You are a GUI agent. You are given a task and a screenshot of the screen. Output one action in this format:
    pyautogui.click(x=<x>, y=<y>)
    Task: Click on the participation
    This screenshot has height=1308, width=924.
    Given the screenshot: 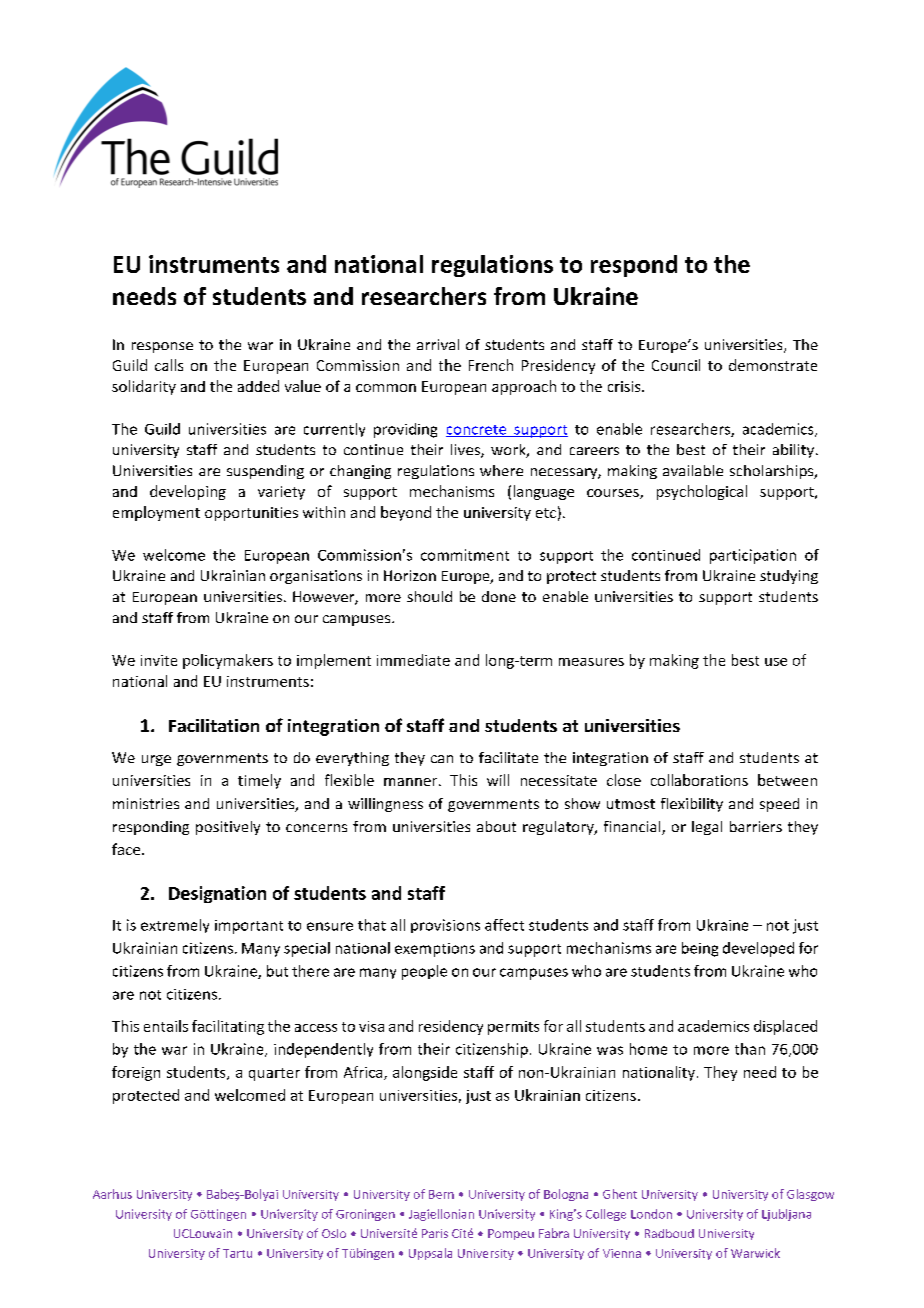 What is the action you would take?
    pyautogui.click(x=753, y=556)
